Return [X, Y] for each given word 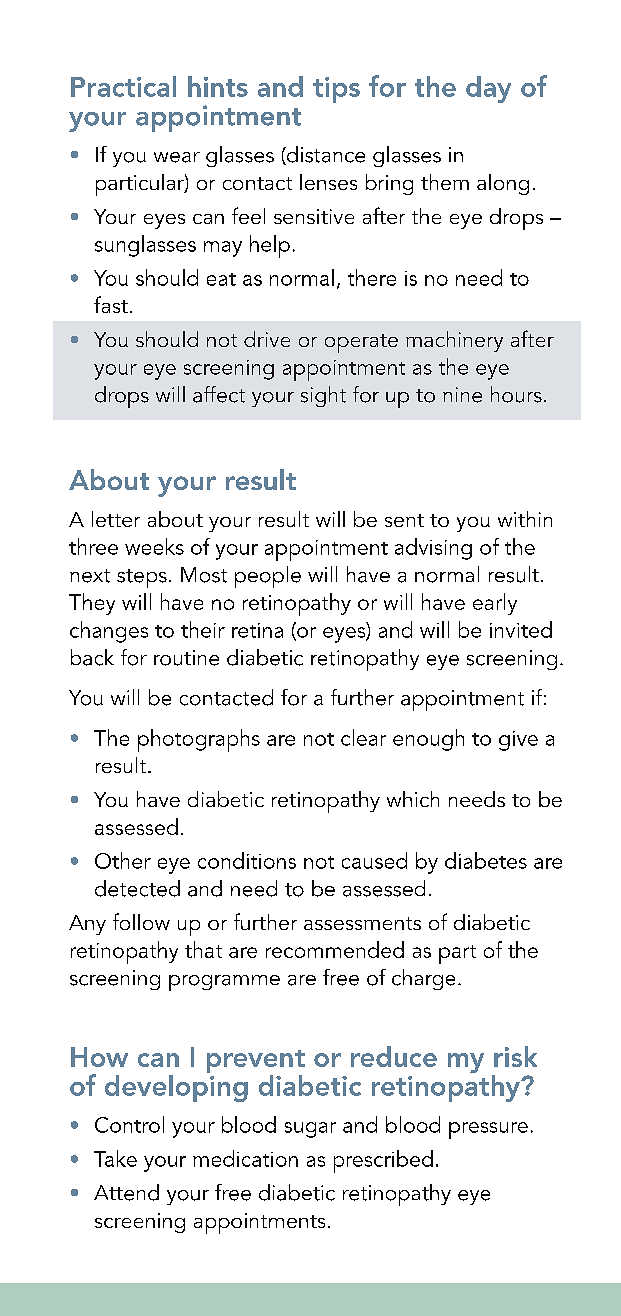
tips [336, 90]
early [495, 604]
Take [115, 1158]
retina [257, 630]
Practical [123, 86]
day [488, 89]
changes [109, 632]
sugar [310, 1130]
